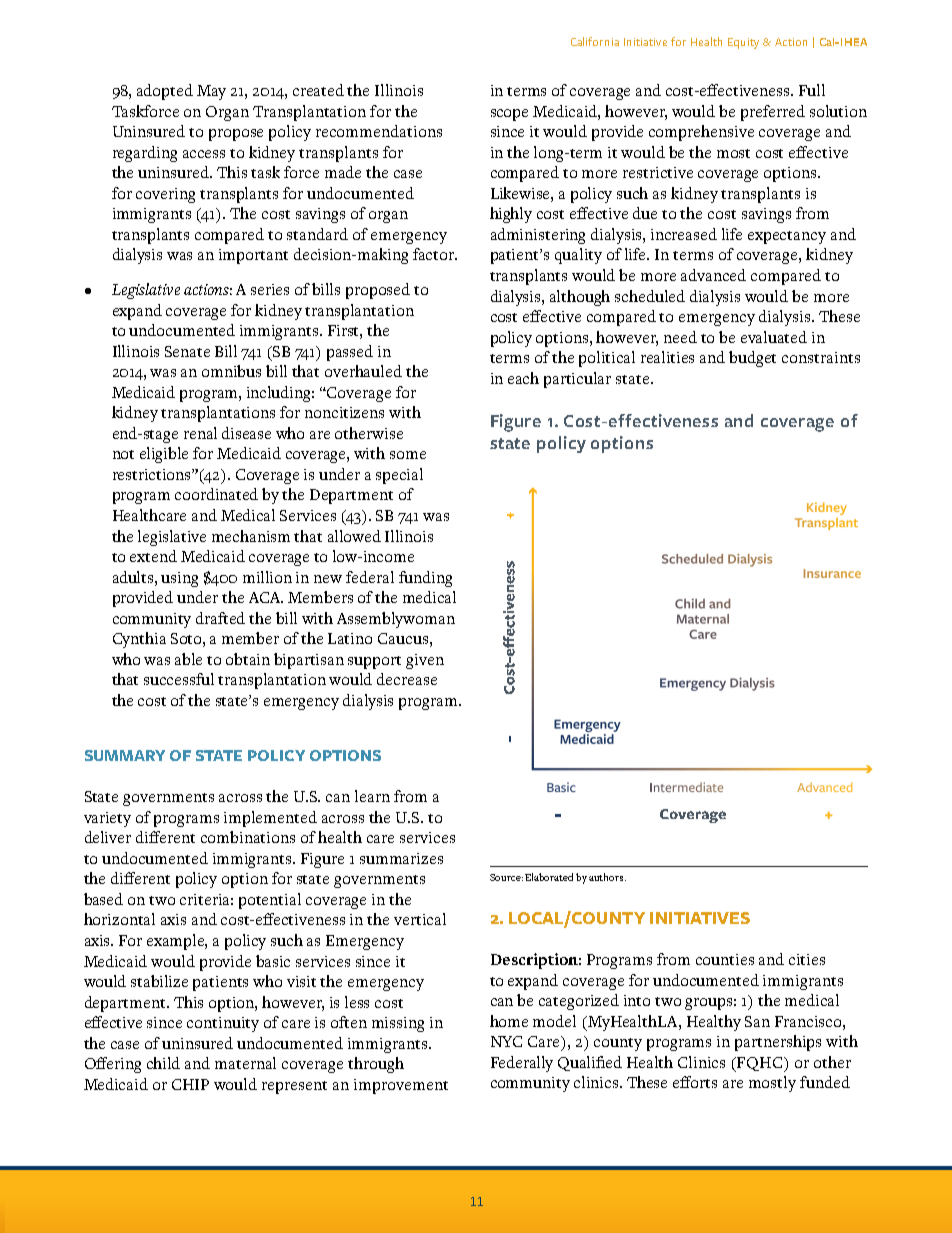 Image resolution: width=952 pixels, height=1233 pixels. I want to click on budget, so click(752, 359).
